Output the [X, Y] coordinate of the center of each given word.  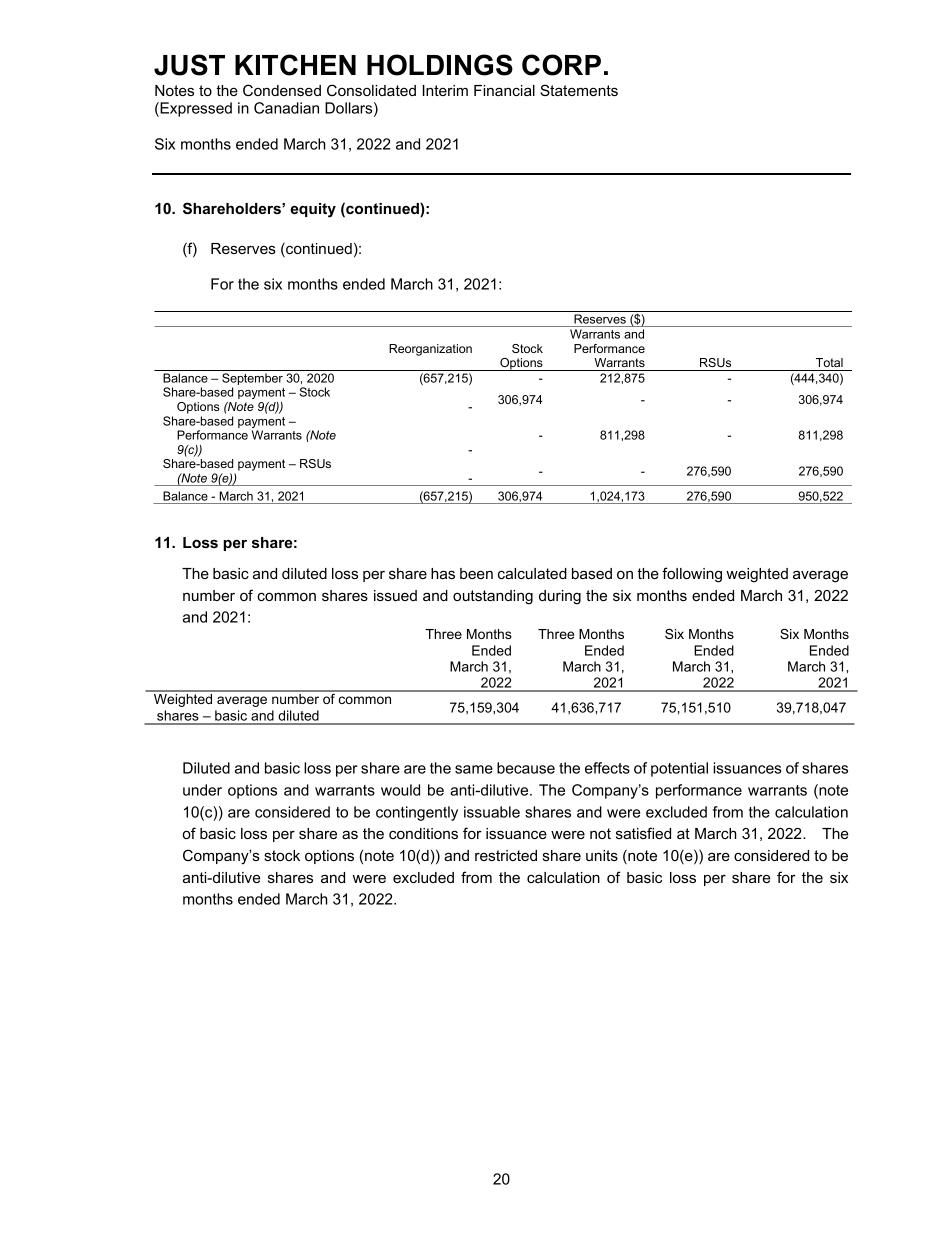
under [202, 790]
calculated [532, 573]
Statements [579, 90]
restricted [506, 855]
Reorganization [430, 350]
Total [829, 362]
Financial [504, 90]
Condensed [282, 90]
